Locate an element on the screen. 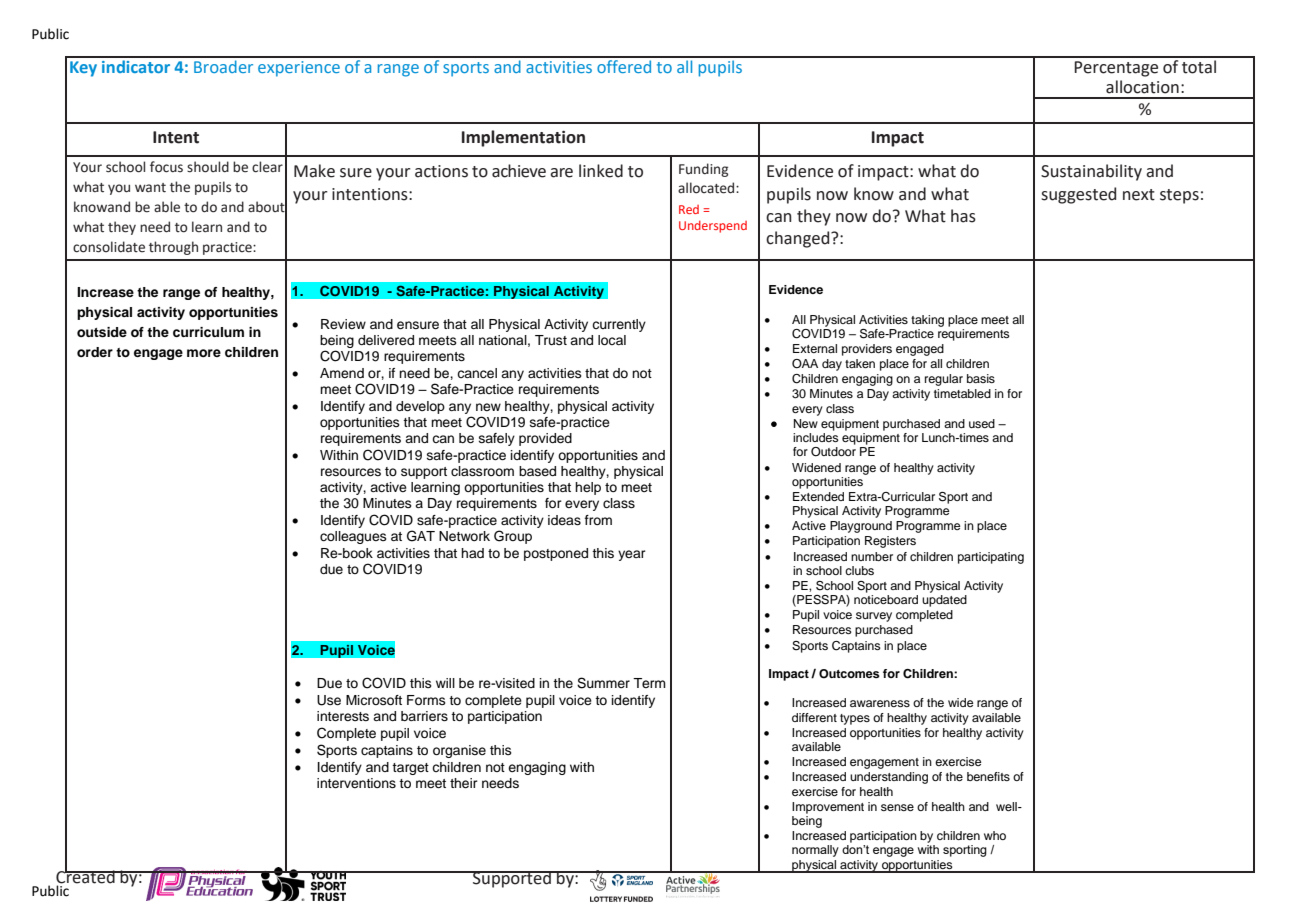  updated is located at coordinates (944, 601).
